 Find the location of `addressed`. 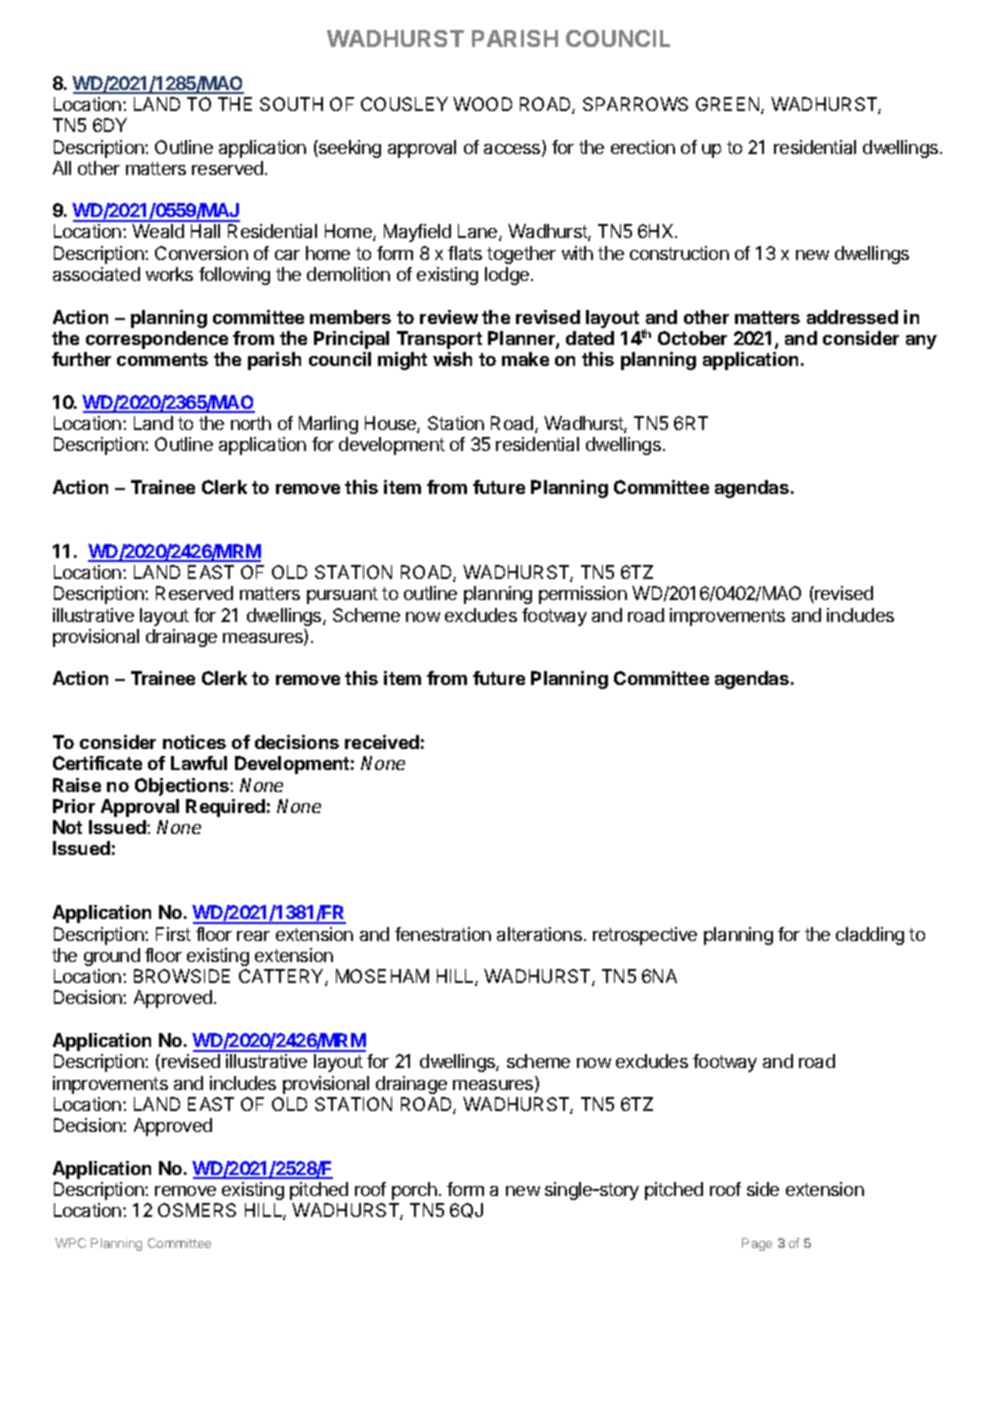

addressed is located at coordinates (852, 317).
